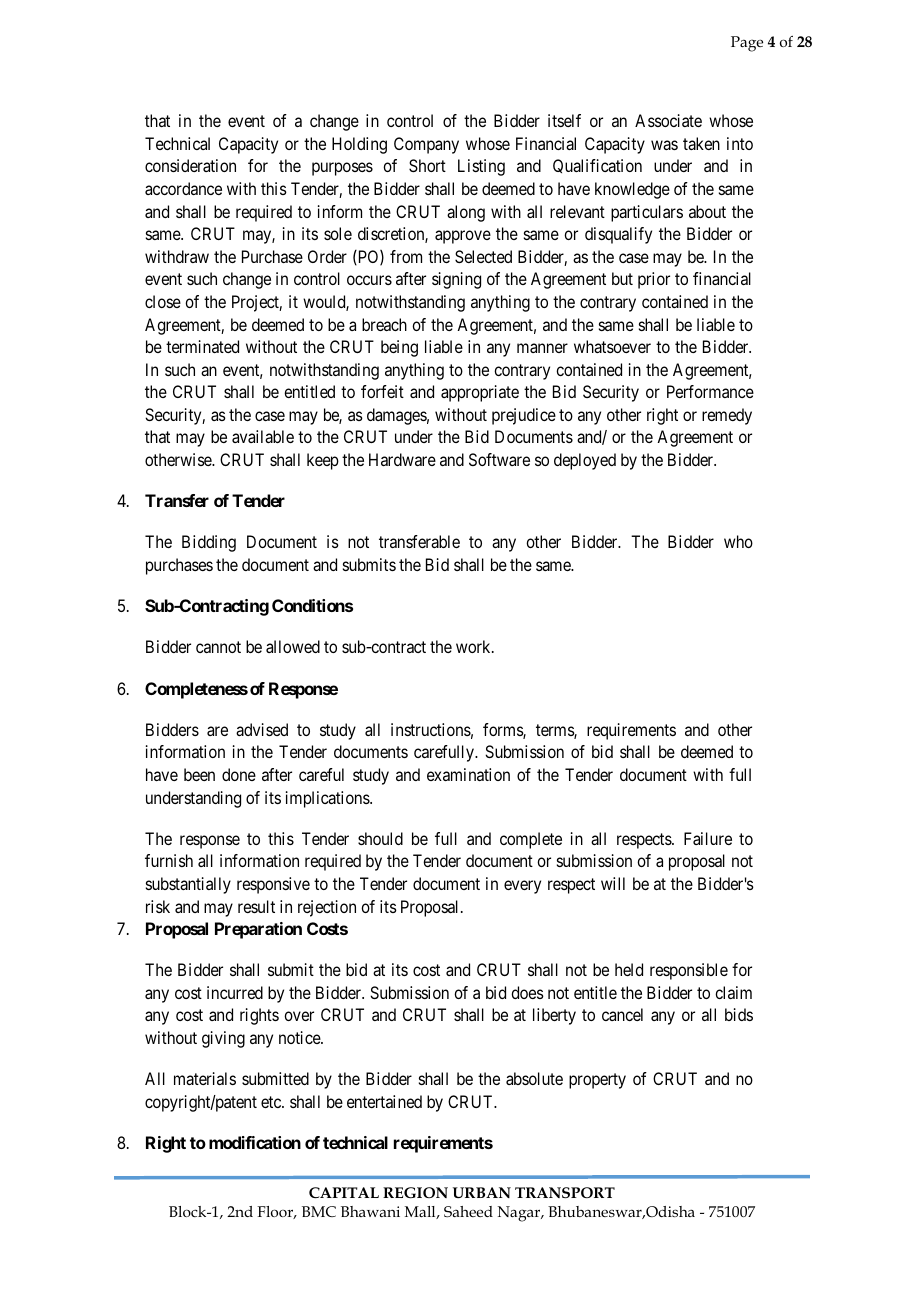 The height and width of the screenshot is (1307, 924). Describe the element at coordinates (255, 1142) in the screenshot. I see `modification` at that location.
